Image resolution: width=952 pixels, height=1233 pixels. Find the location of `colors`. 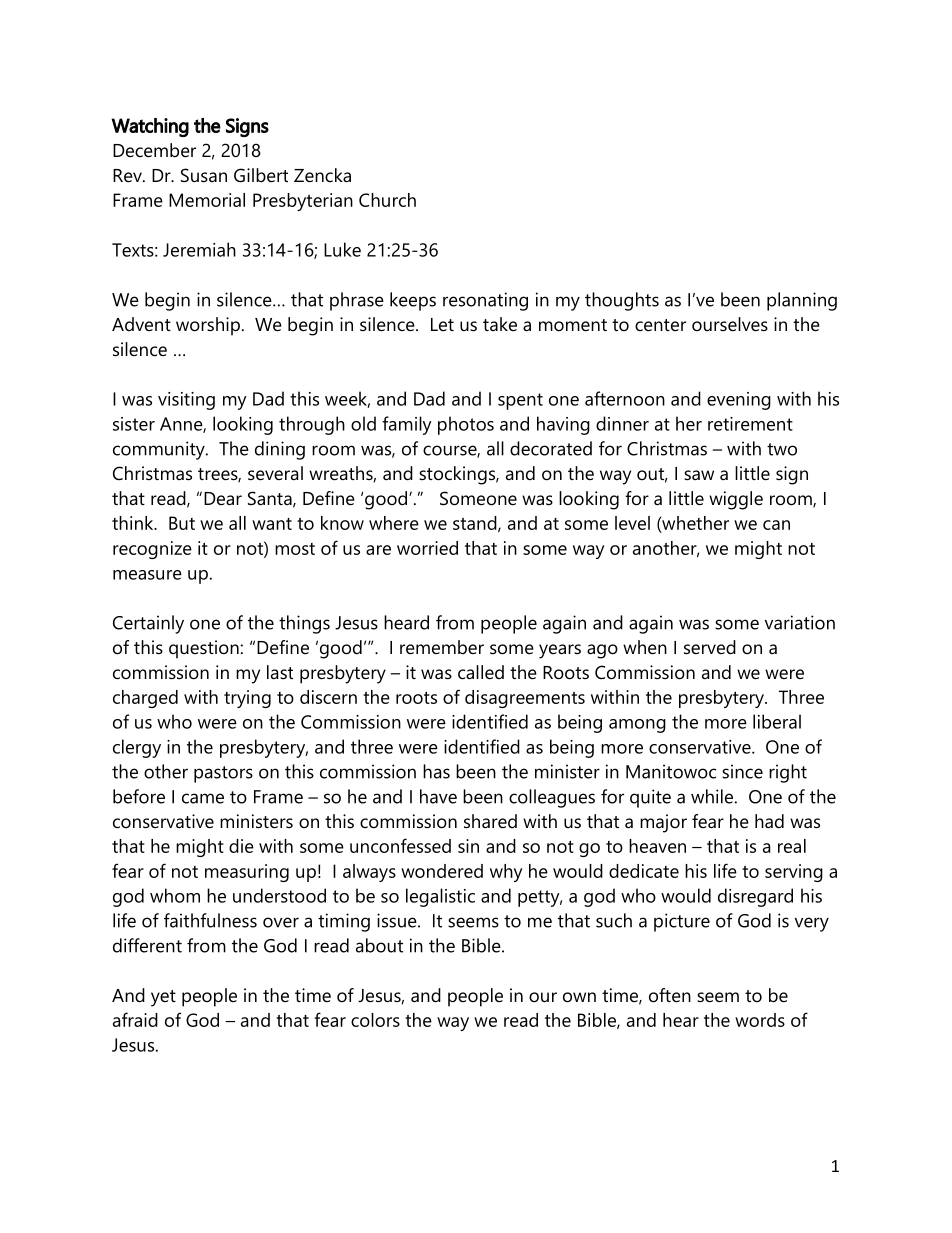

colors is located at coordinates (375, 1020).
